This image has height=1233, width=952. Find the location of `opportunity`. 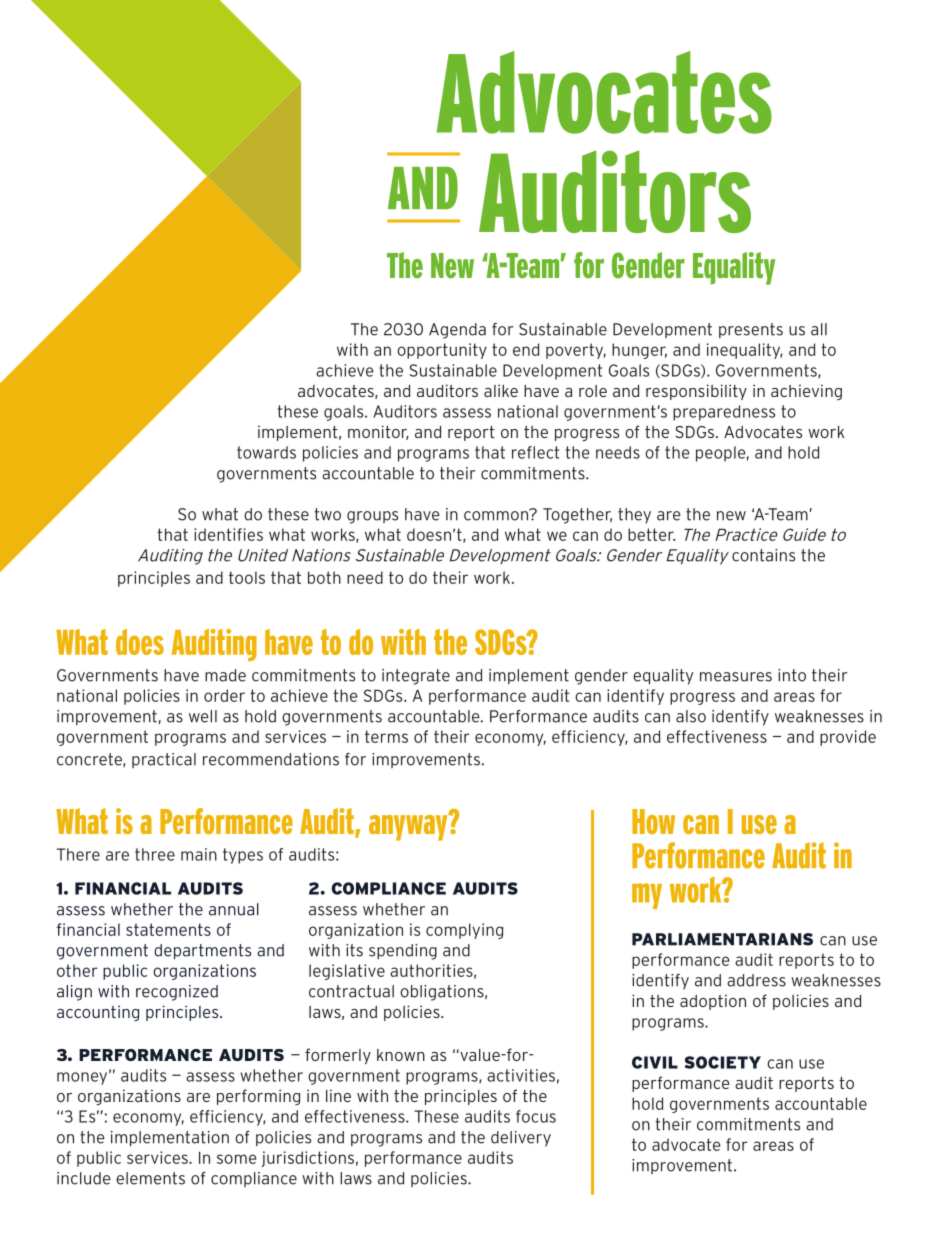

opportunity is located at coordinates (442, 351).
